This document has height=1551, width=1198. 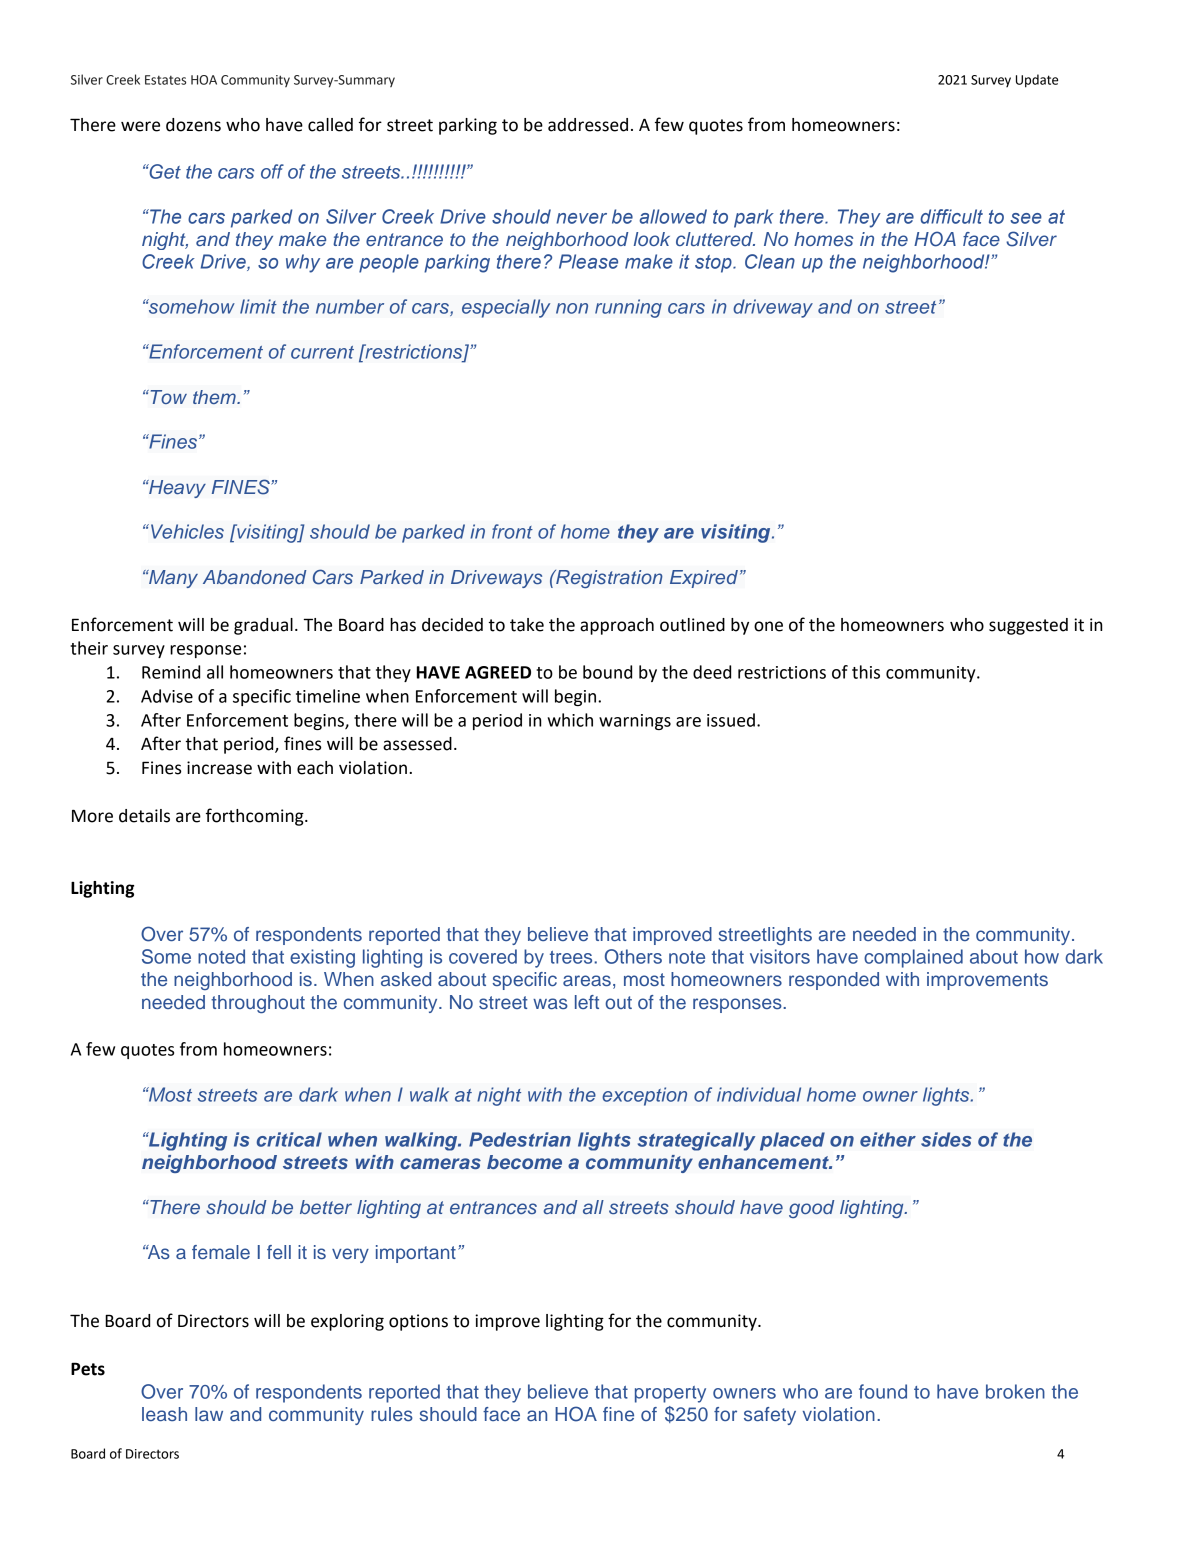 What do you see at coordinates (512, 531) in the document?
I see `front` at bounding box center [512, 531].
